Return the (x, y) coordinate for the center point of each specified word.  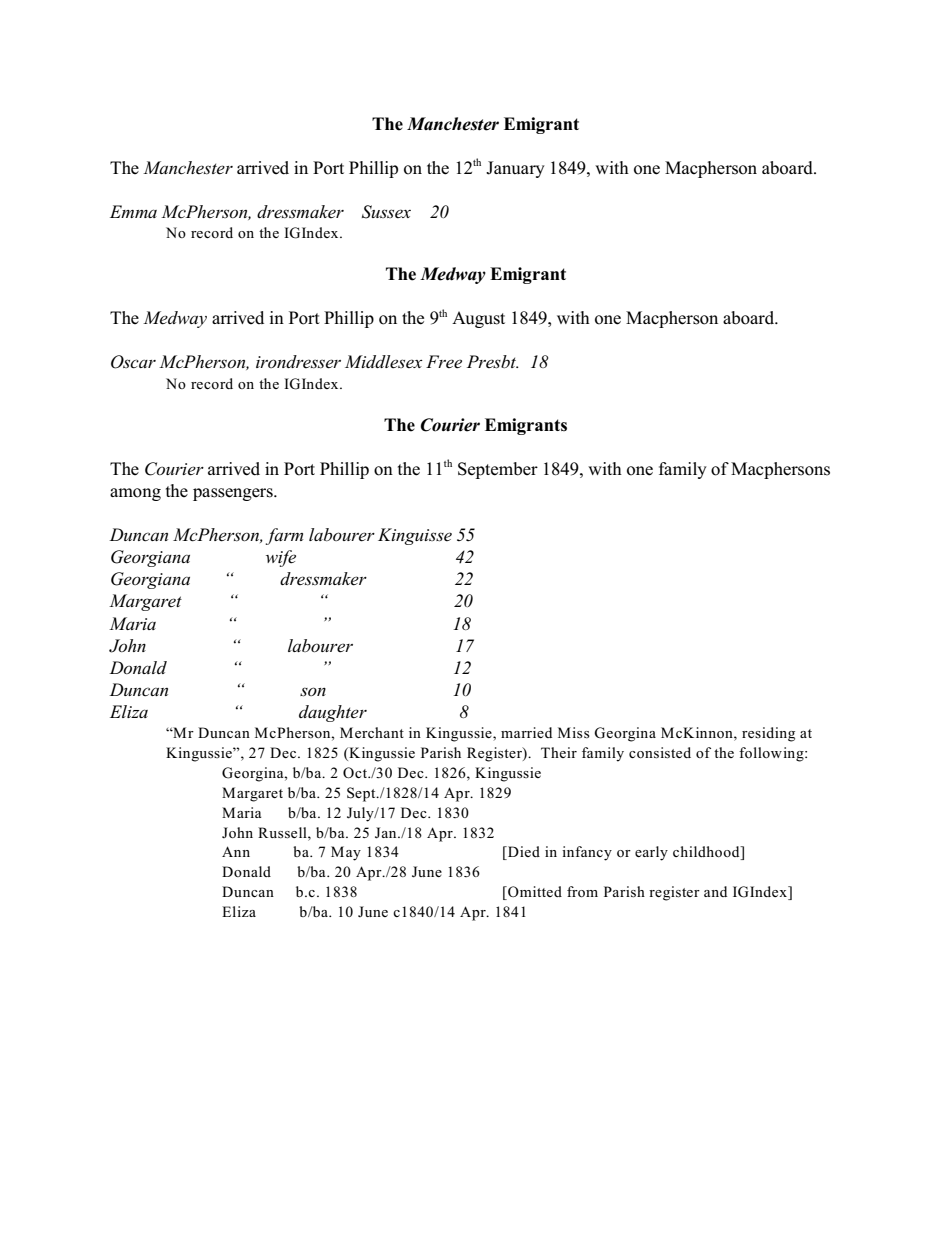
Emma (133, 211)
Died (523, 853)
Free (444, 362)
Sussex (386, 212)
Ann (236, 851)
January (515, 169)
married (526, 732)
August (478, 319)
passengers (234, 494)
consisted (660, 753)
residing (768, 734)
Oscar (133, 362)
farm (284, 536)
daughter (333, 713)
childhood (707, 853)
